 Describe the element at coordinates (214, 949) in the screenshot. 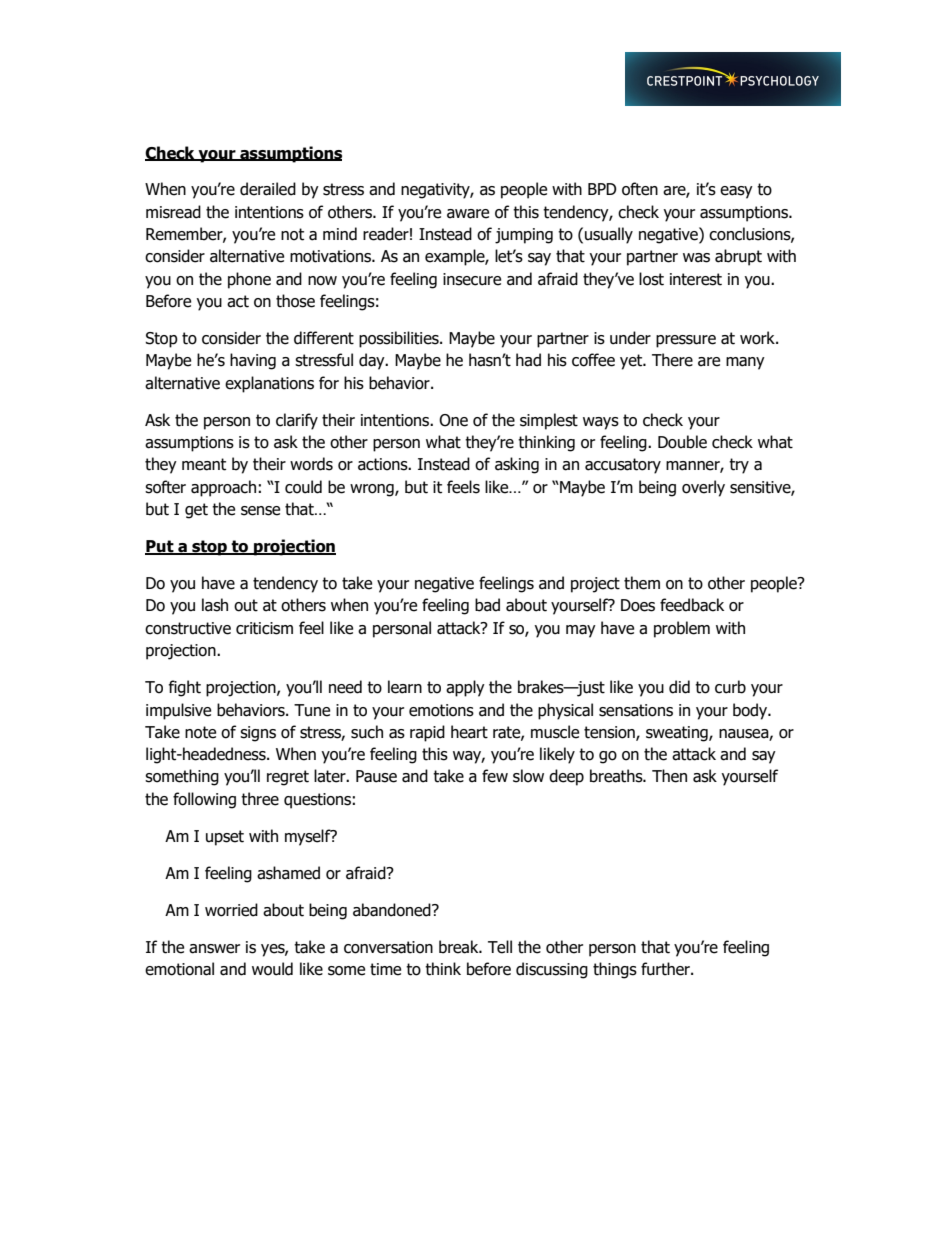

I see `answer` at that location.
